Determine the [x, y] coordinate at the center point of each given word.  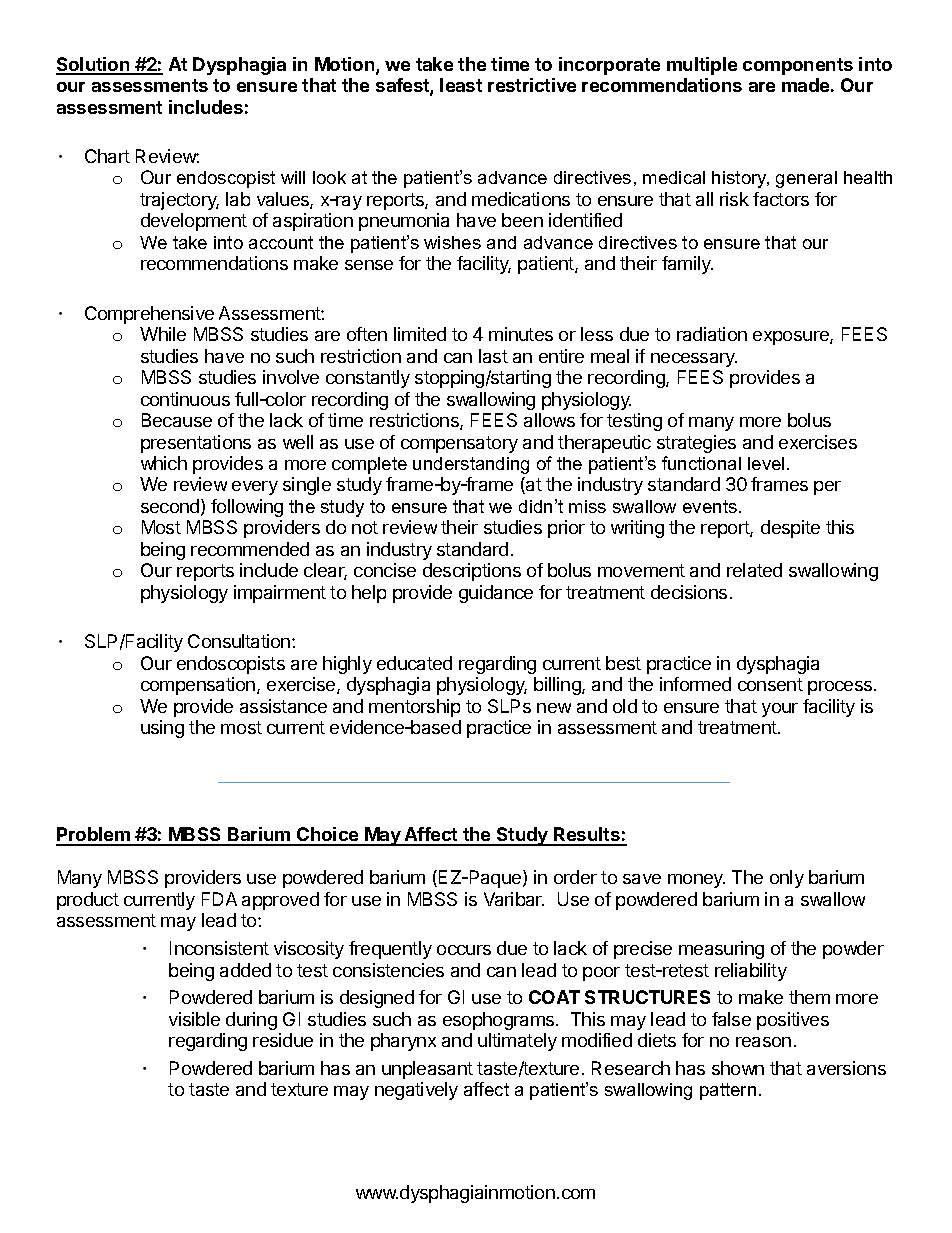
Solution [94, 65]
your [780, 710]
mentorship [414, 708]
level [766, 463]
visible [194, 1019]
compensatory [459, 444]
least [461, 85]
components [798, 66]
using [162, 729]
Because [177, 420]
